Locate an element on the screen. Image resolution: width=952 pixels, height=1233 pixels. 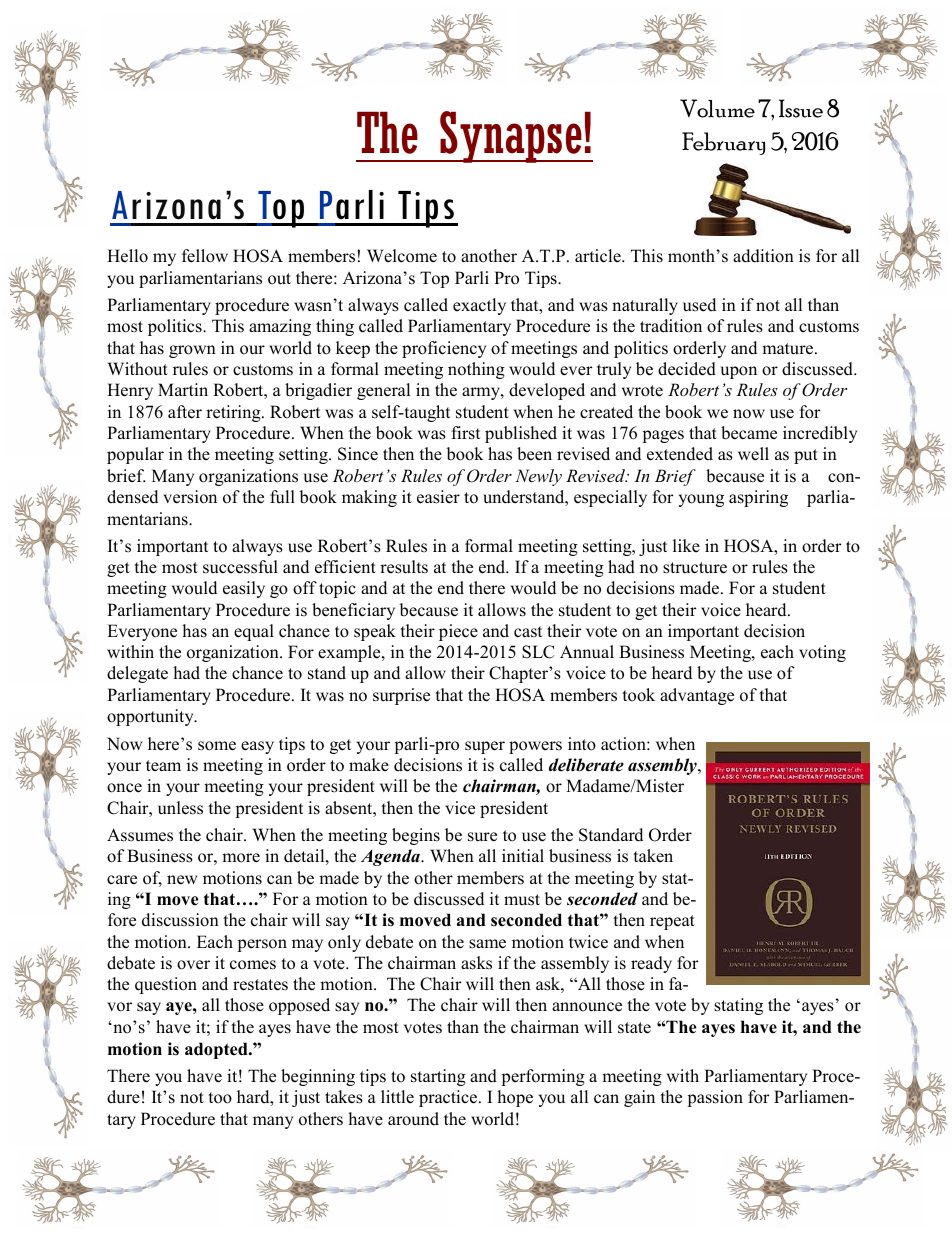
practice is located at coordinates (449, 1098).
